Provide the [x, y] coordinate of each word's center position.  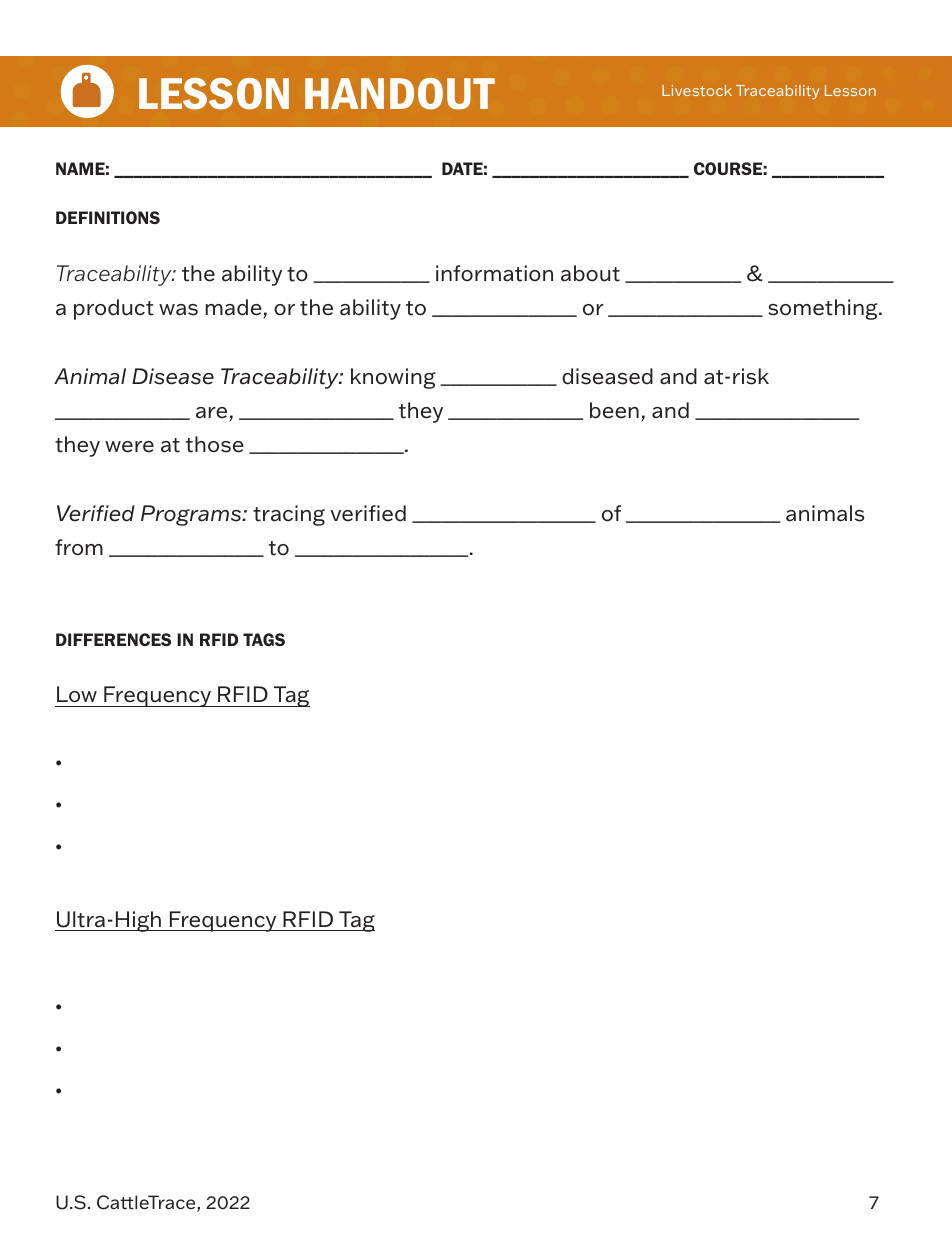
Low [77, 694]
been [614, 410]
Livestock [697, 90]
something [824, 309]
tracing [289, 515]
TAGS [264, 639]
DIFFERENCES [113, 639]
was [178, 310]
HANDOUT [400, 94]
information [494, 273]
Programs [192, 515]
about [590, 273]
